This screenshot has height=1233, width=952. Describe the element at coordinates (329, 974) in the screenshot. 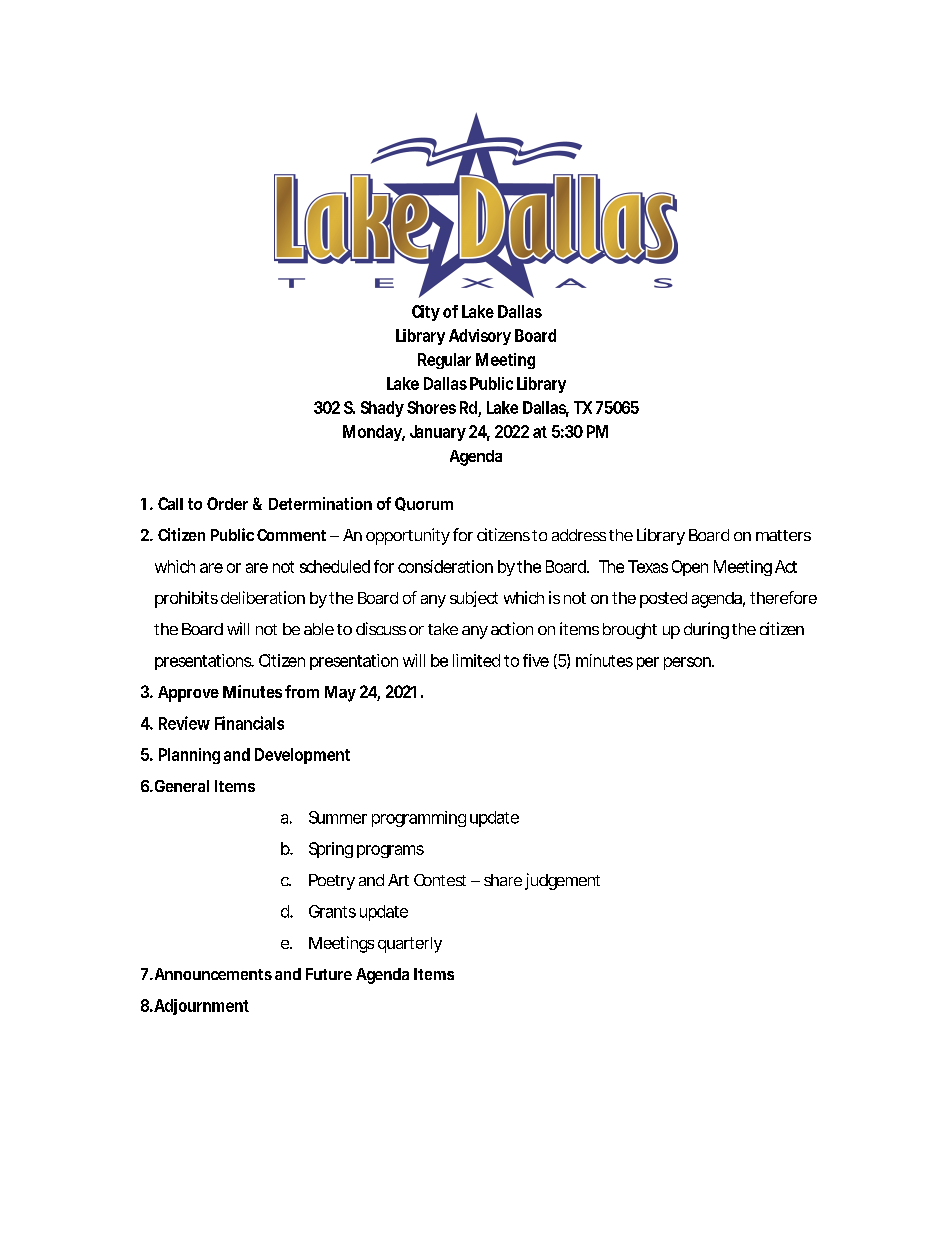

I see `Future` at that location.
